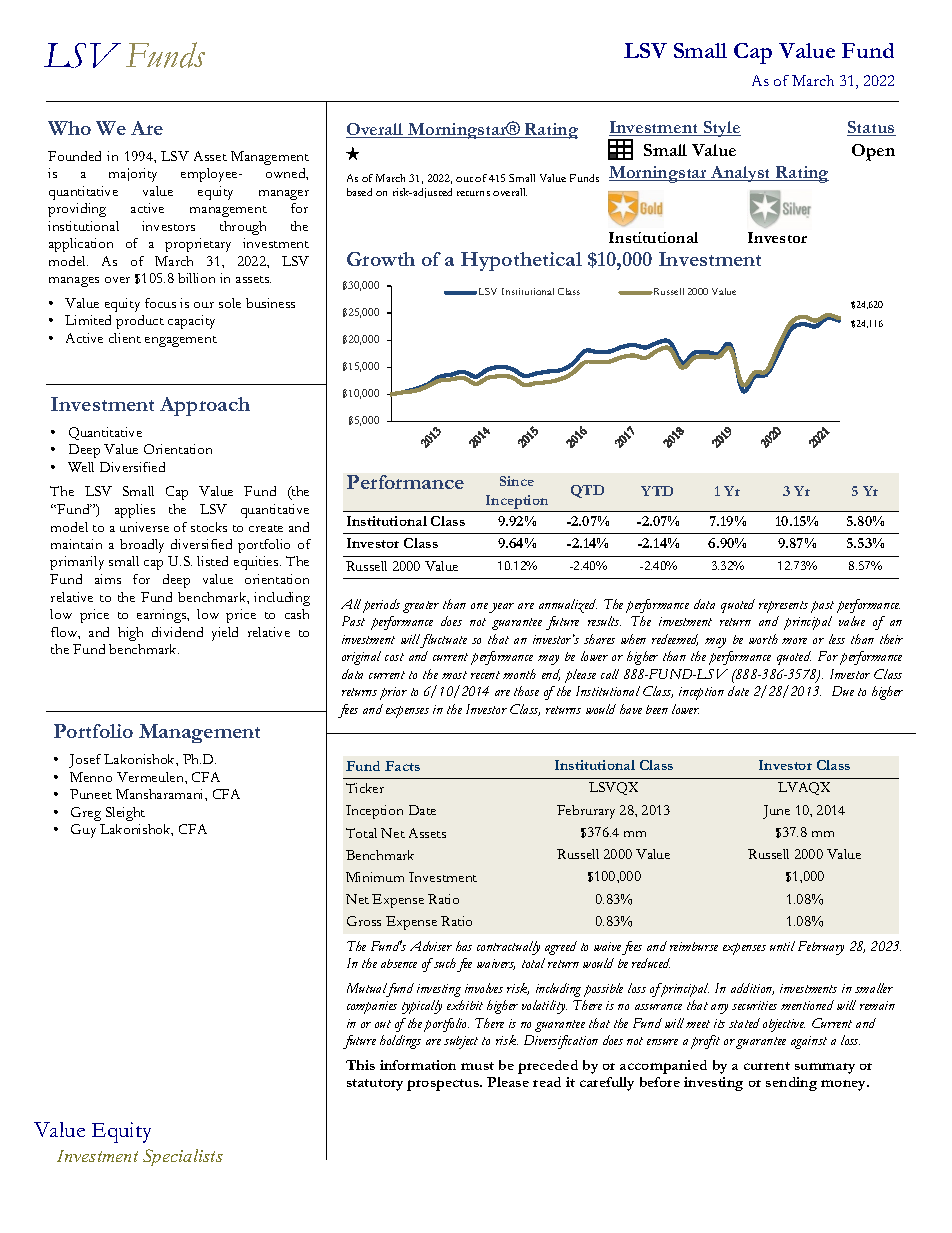  Describe the element at coordinates (464, 946) in the image. I see `has` at that location.
